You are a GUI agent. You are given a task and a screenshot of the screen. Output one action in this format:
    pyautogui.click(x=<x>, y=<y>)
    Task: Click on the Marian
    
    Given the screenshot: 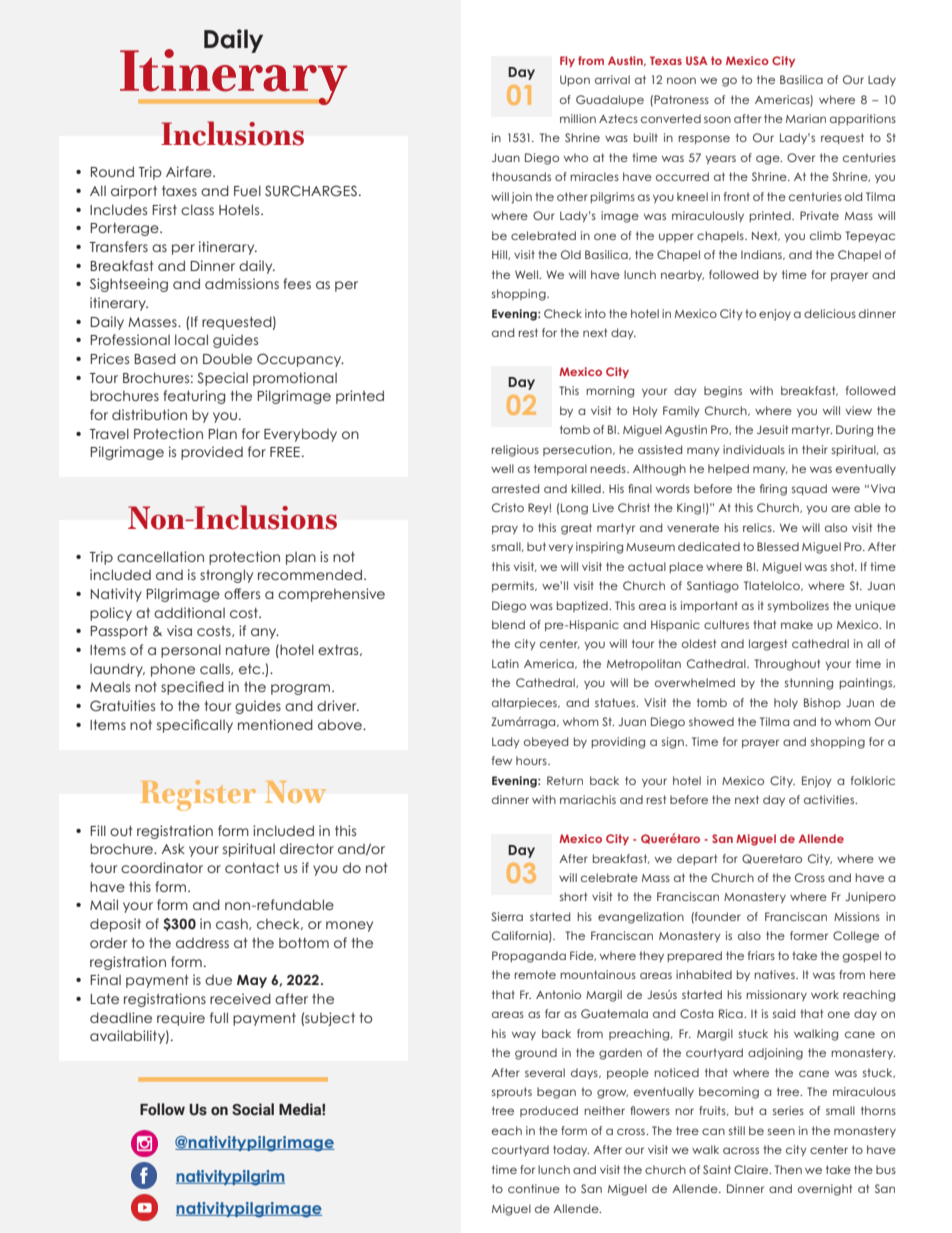 What is the action you would take?
    pyautogui.click(x=806, y=118)
